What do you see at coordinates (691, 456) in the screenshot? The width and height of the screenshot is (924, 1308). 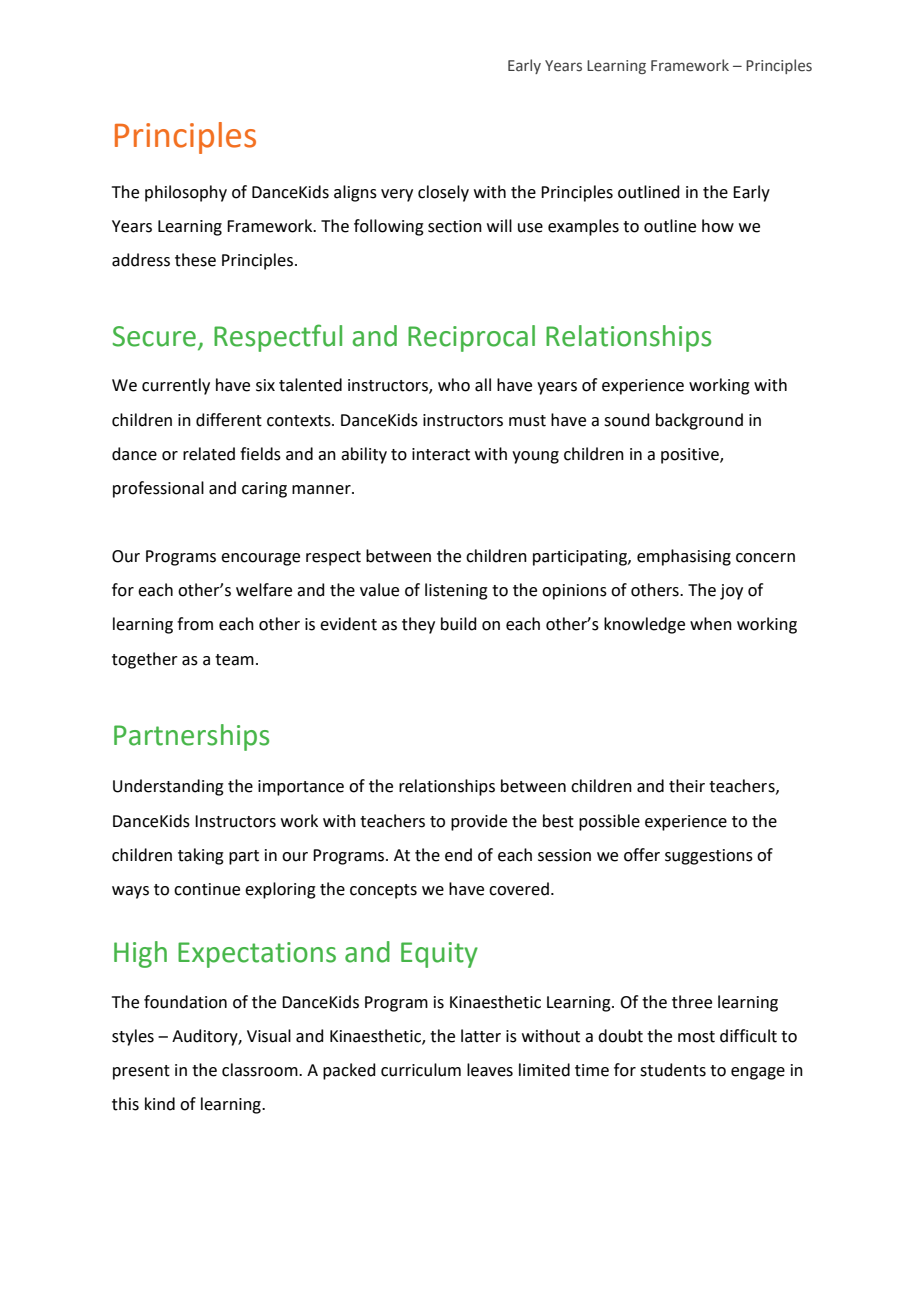 I see `positive` at bounding box center [691, 456].
